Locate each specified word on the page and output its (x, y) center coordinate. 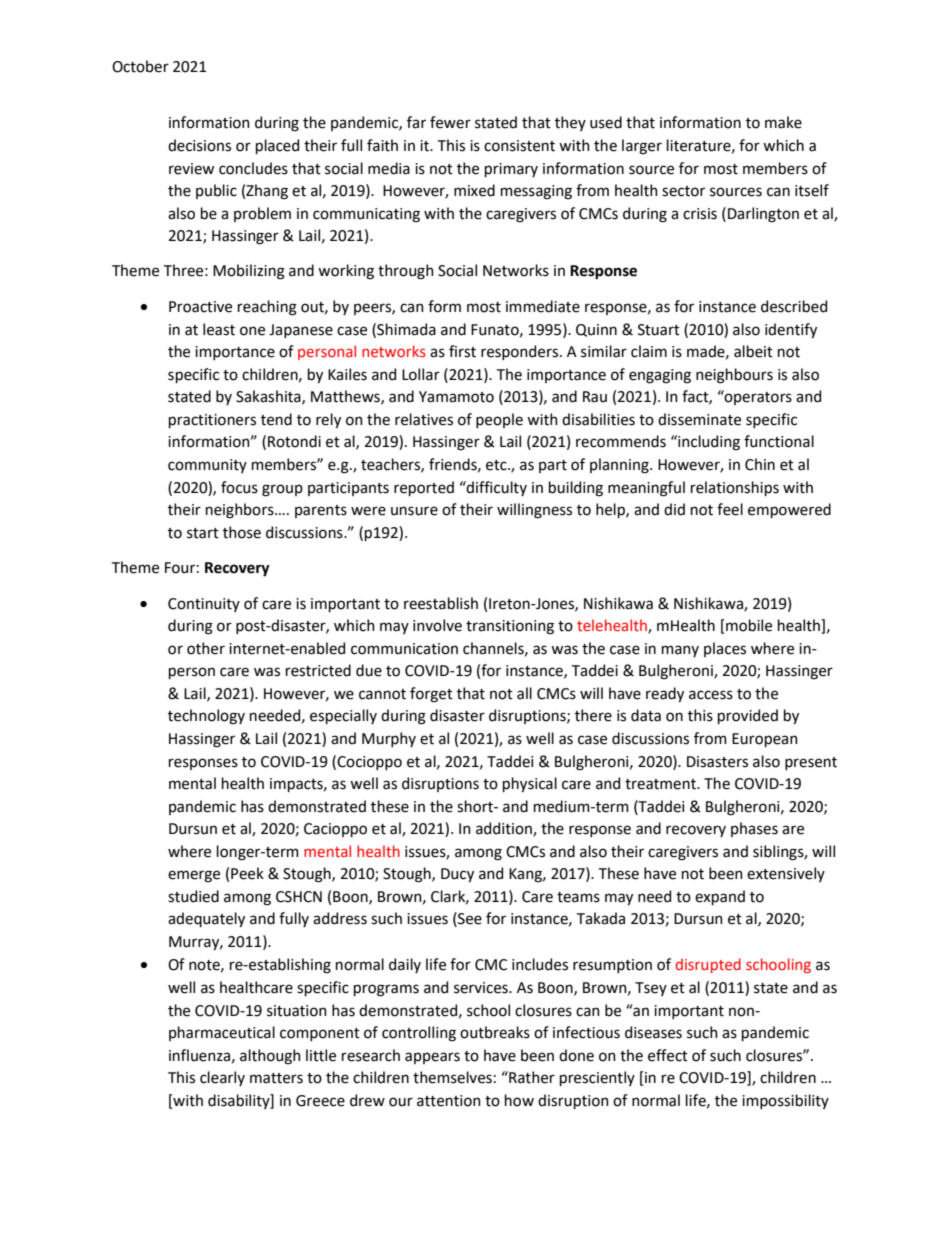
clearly (222, 1078)
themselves (452, 1077)
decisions (199, 145)
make (783, 122)
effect (668, 1055)
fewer (450, 122)
